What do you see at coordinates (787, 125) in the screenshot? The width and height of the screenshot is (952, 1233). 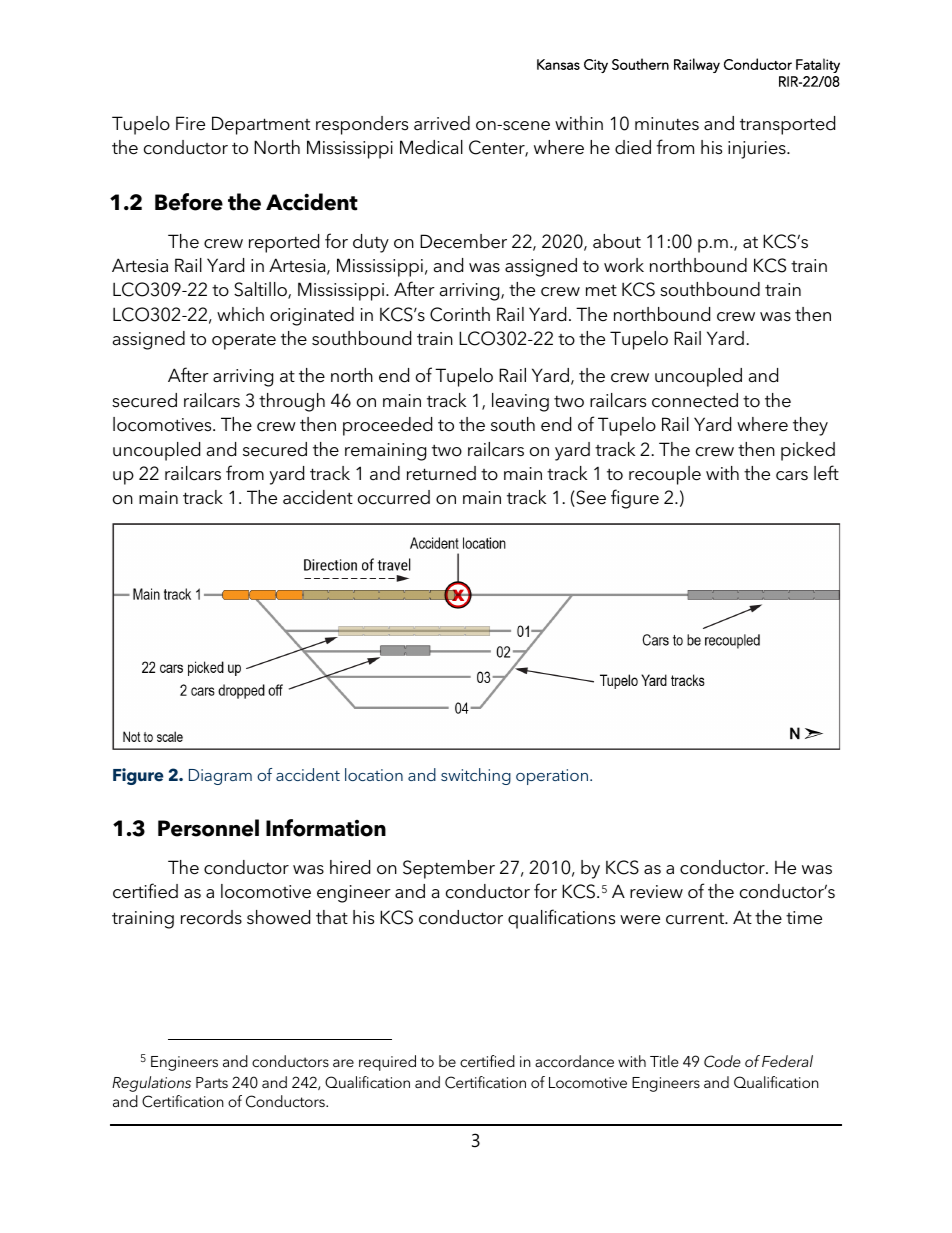 I see `transported` at bounding box center [787, 125].
